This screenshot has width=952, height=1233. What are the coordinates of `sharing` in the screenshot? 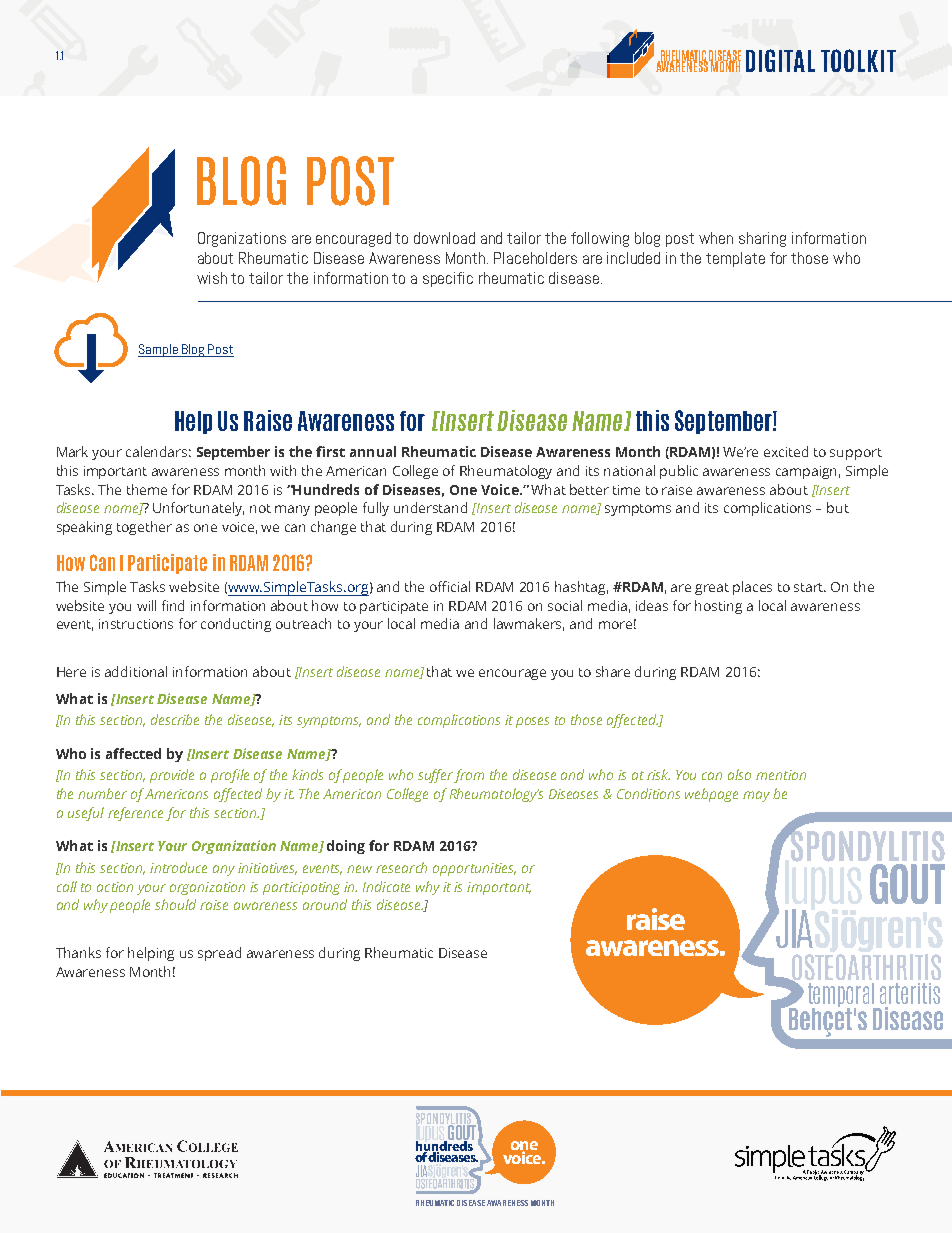 It's located at (762, 239).
